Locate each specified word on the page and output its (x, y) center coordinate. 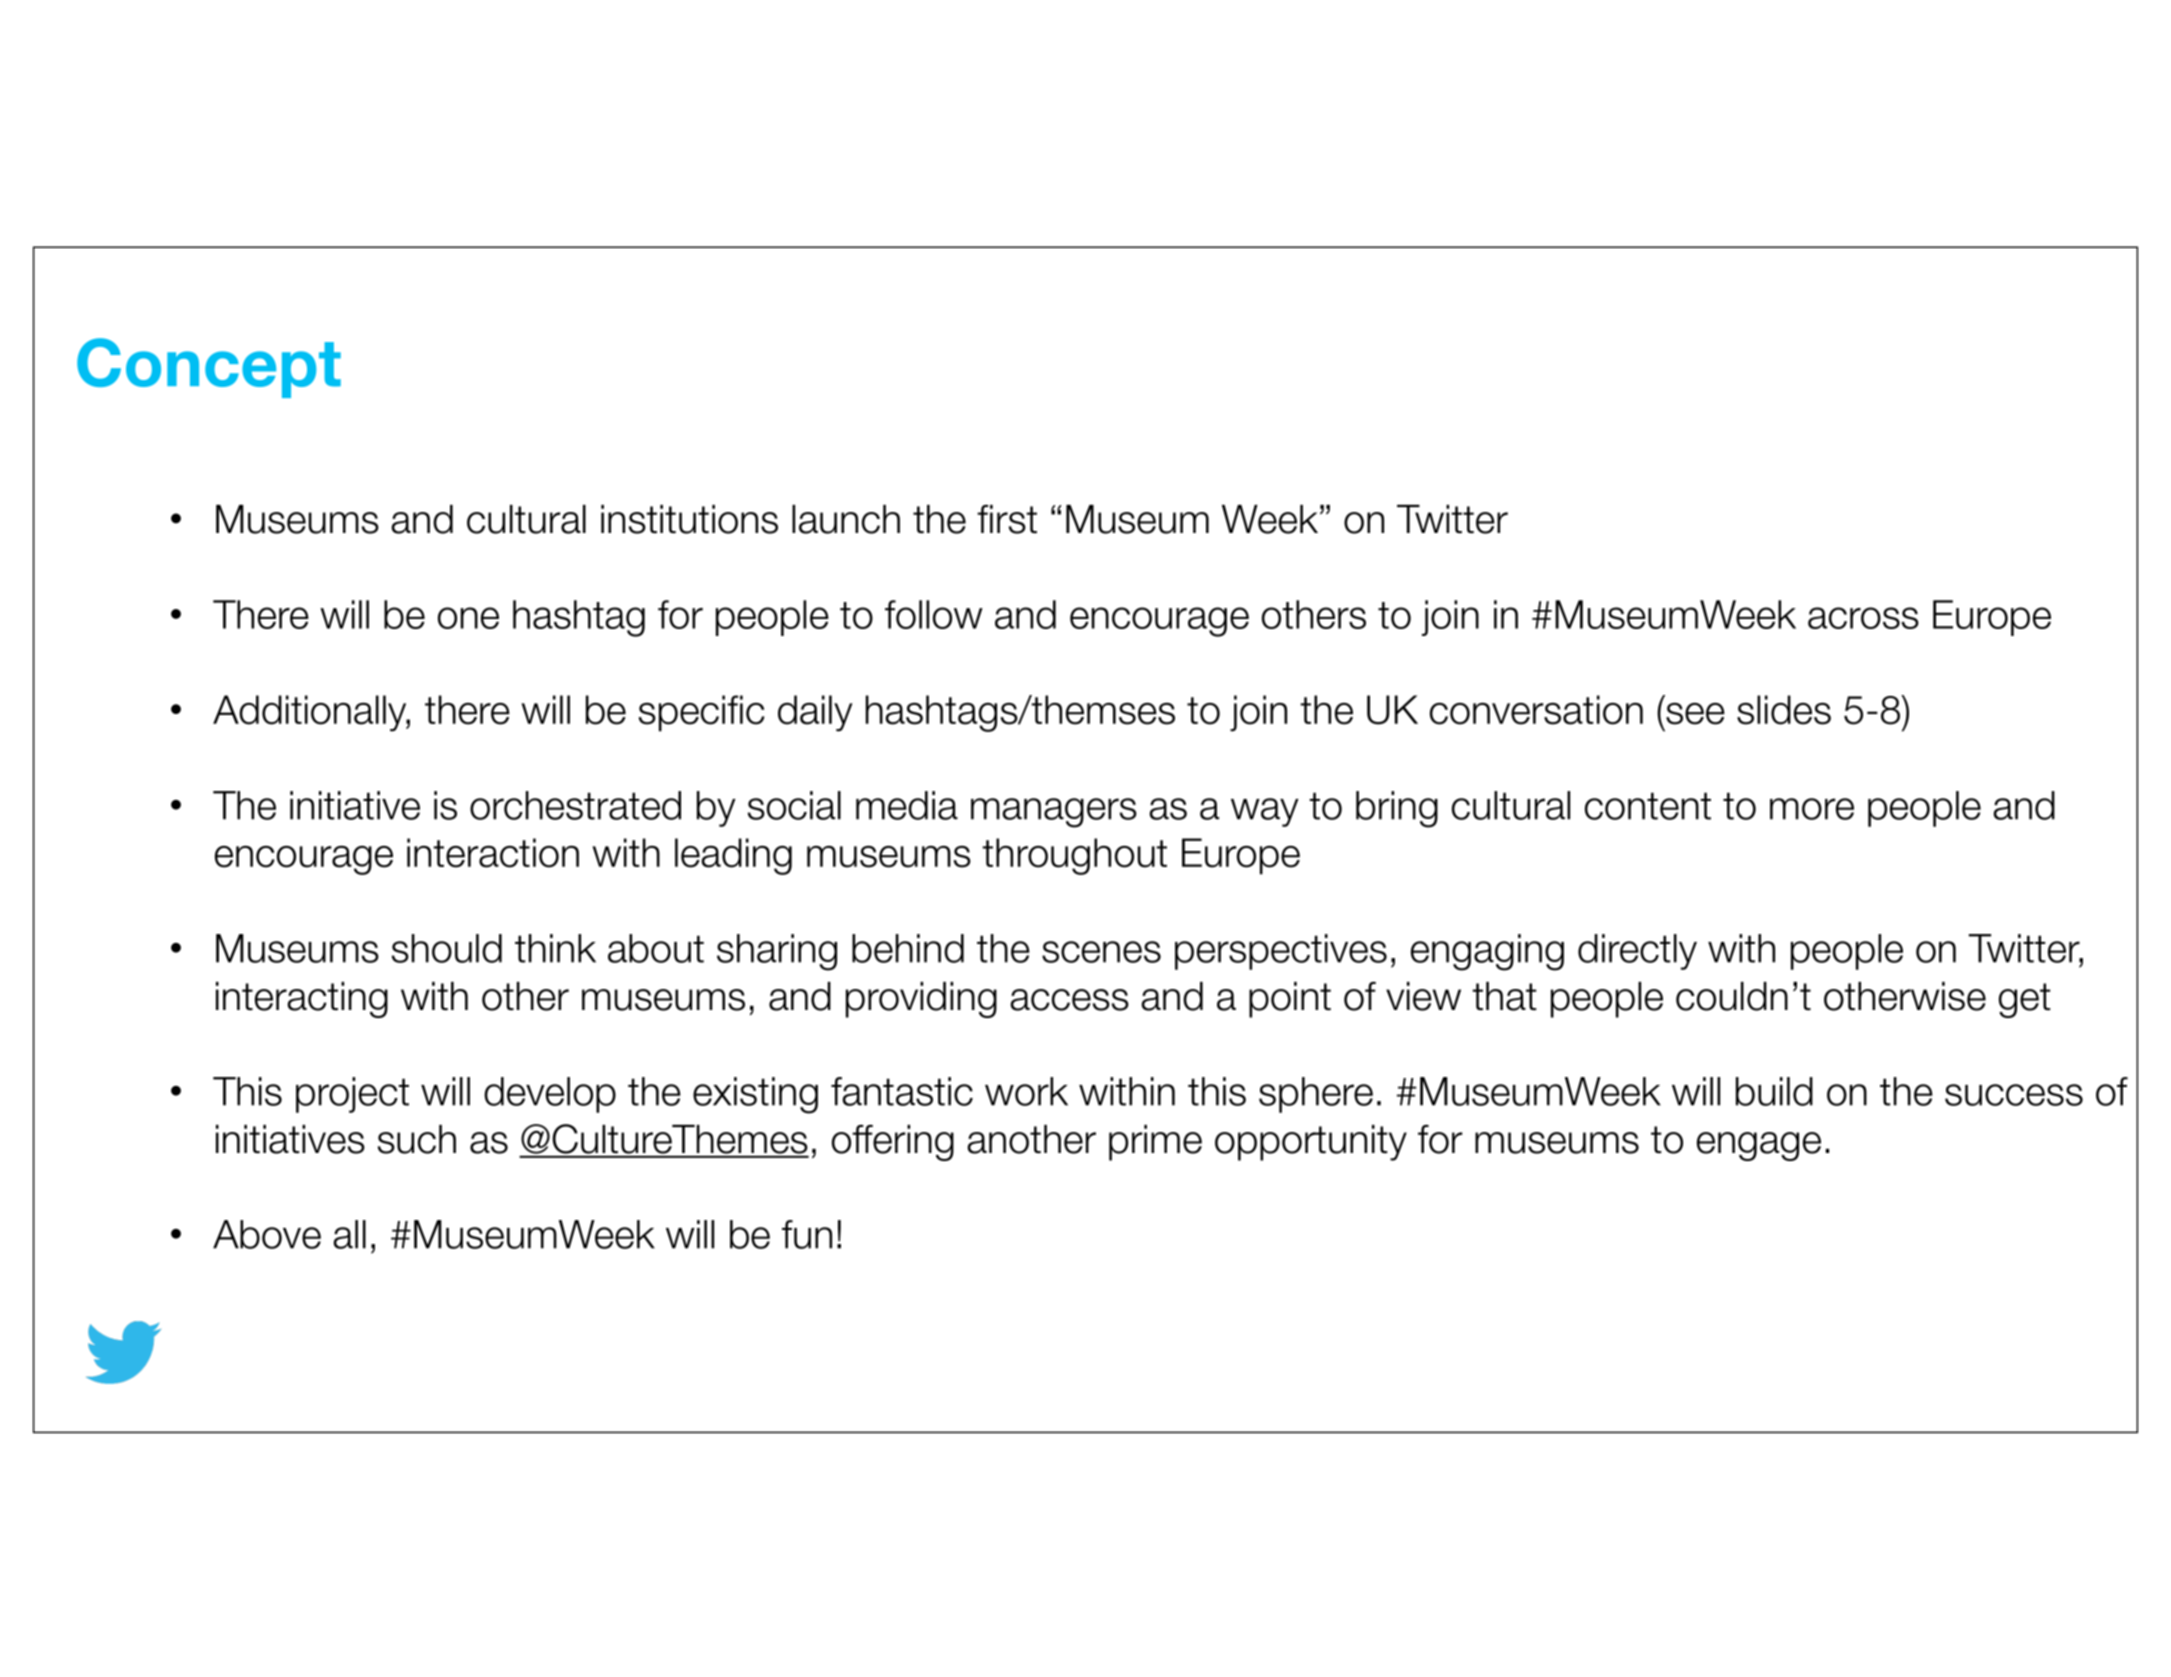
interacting (302, 1000)
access (1069, 1000)
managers (1054, 813)
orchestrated (575, 805)
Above (267, 1234)
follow (934, 614)
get (2025, 1000)
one (468, 618)
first (1007, 519)
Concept (209, 368)
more (1812, 809)
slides (1784, 710)
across (1863, 618)
